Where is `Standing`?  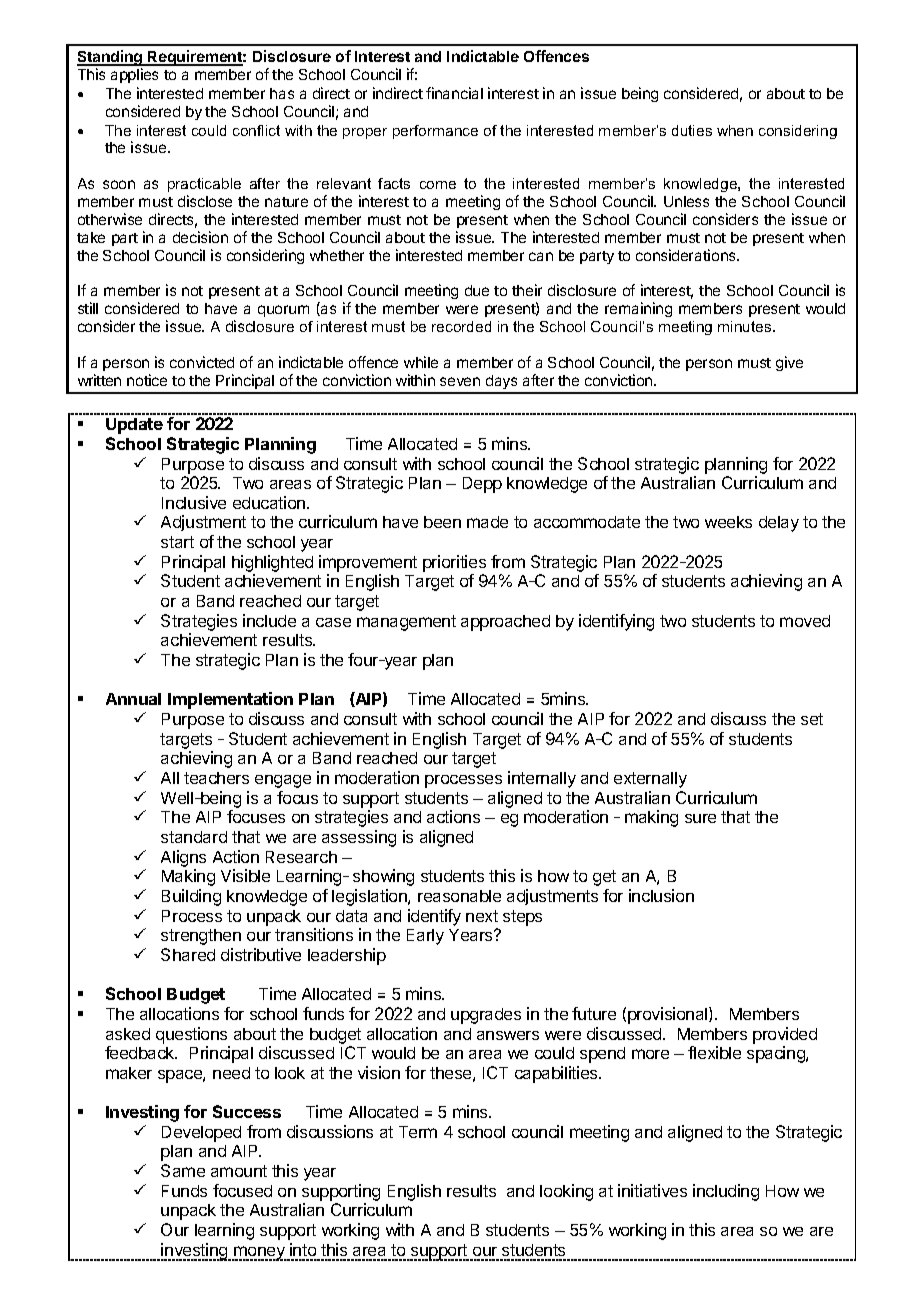
Standing is located at coordinates (111, 58).
